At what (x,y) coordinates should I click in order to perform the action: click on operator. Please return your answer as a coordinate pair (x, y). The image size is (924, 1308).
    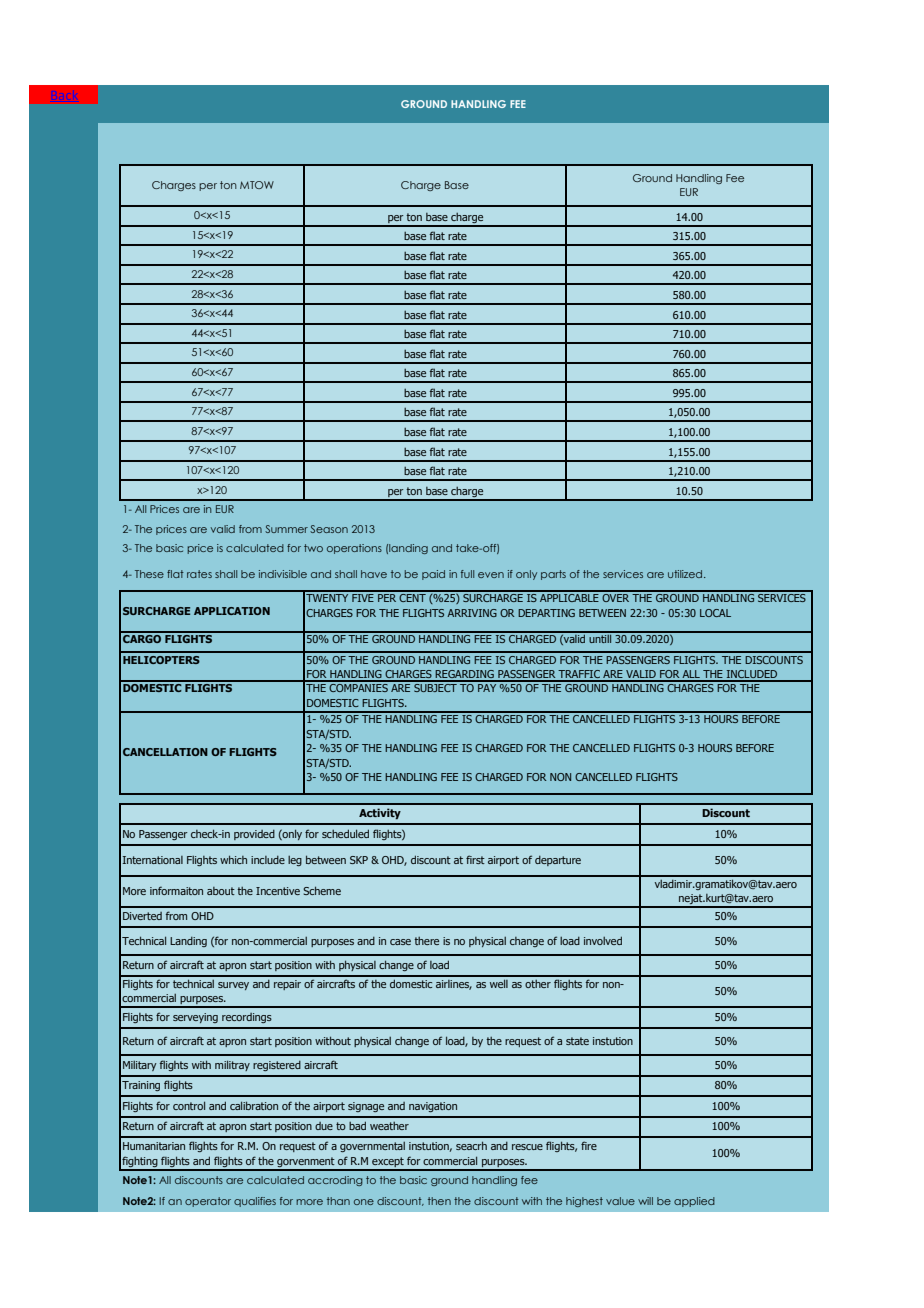
    Looking at the image, I should click on (208, 1202).
